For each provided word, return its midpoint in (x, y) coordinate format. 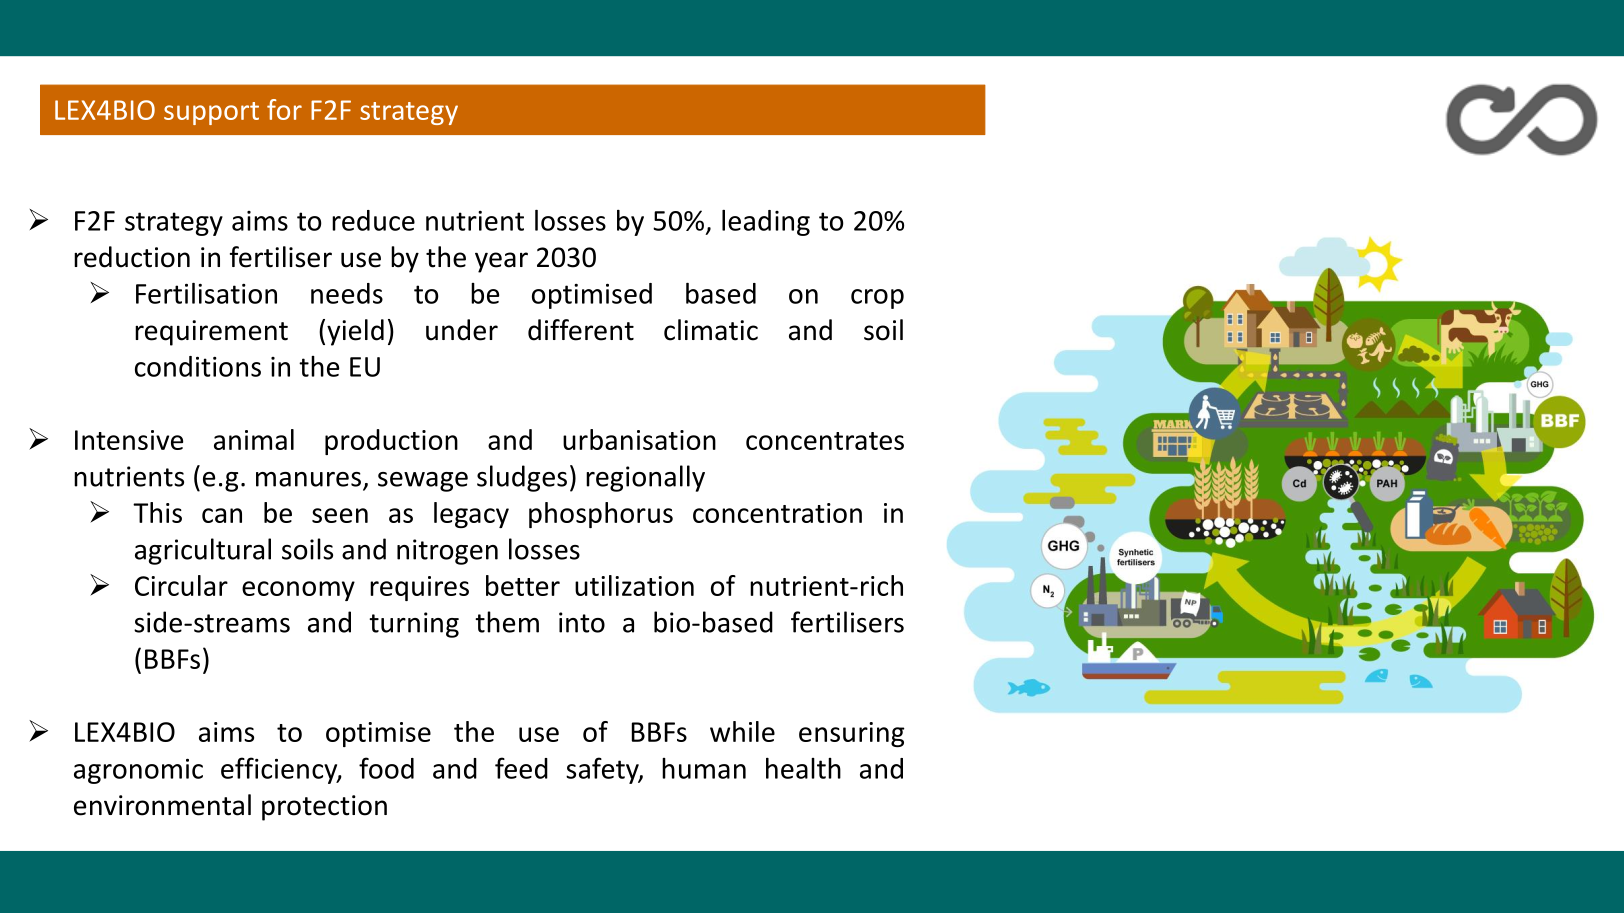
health (803, 768)
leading (766, 223)
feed (521, 768)
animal (254, 439)
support (211, 113)
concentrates (825, 441)
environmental (162, 805)
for (284, 109)
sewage (423, 482)
